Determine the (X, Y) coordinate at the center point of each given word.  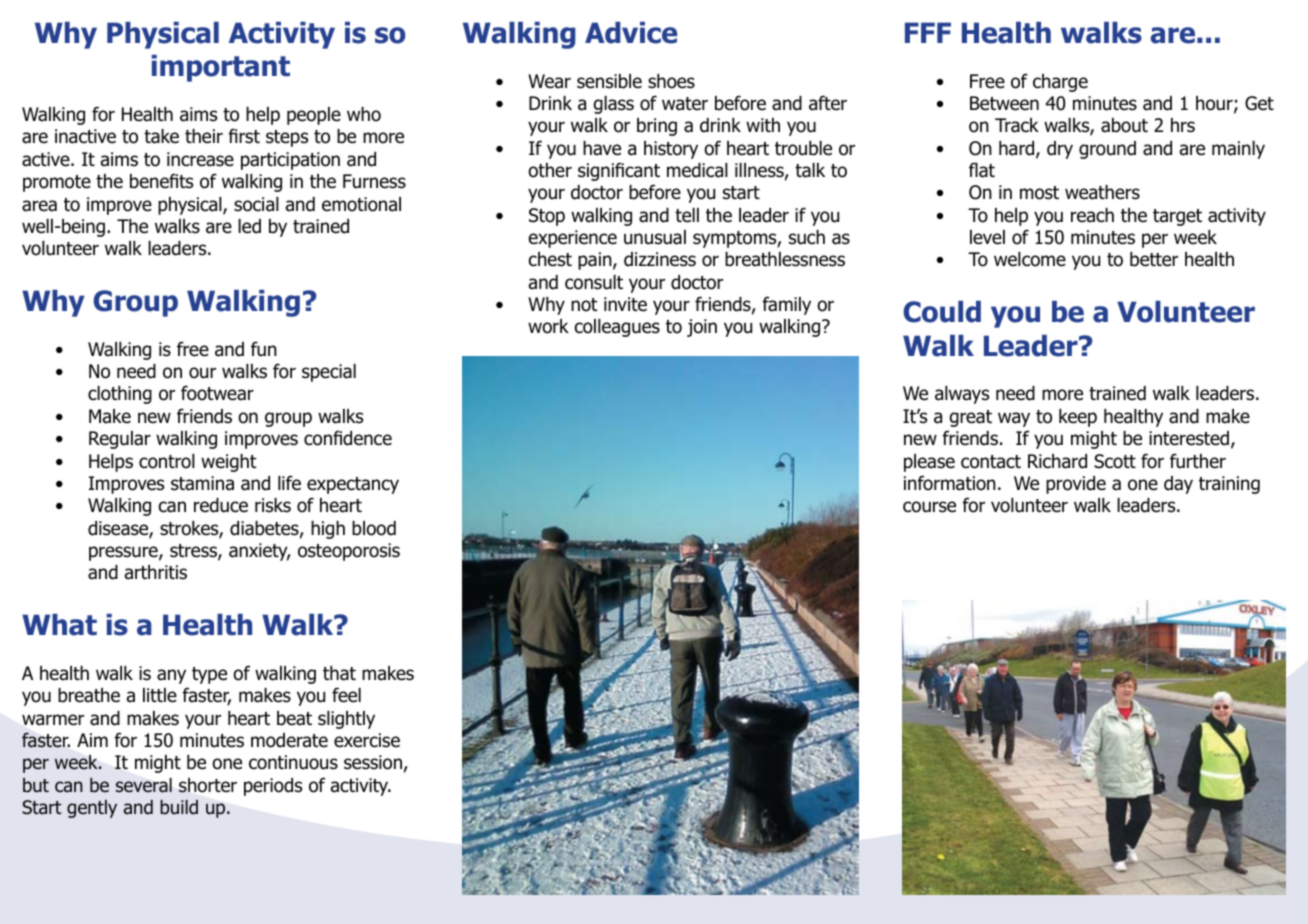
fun (264, 349)
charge (1060, 83)
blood (374, 528)
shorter (208, 785)
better (1154, 259)
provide (1076, 485)
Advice (631, 33)
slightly (346, 720)
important (220, 68)
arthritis (156, 572)
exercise (367, 740)
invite (625, 304)
